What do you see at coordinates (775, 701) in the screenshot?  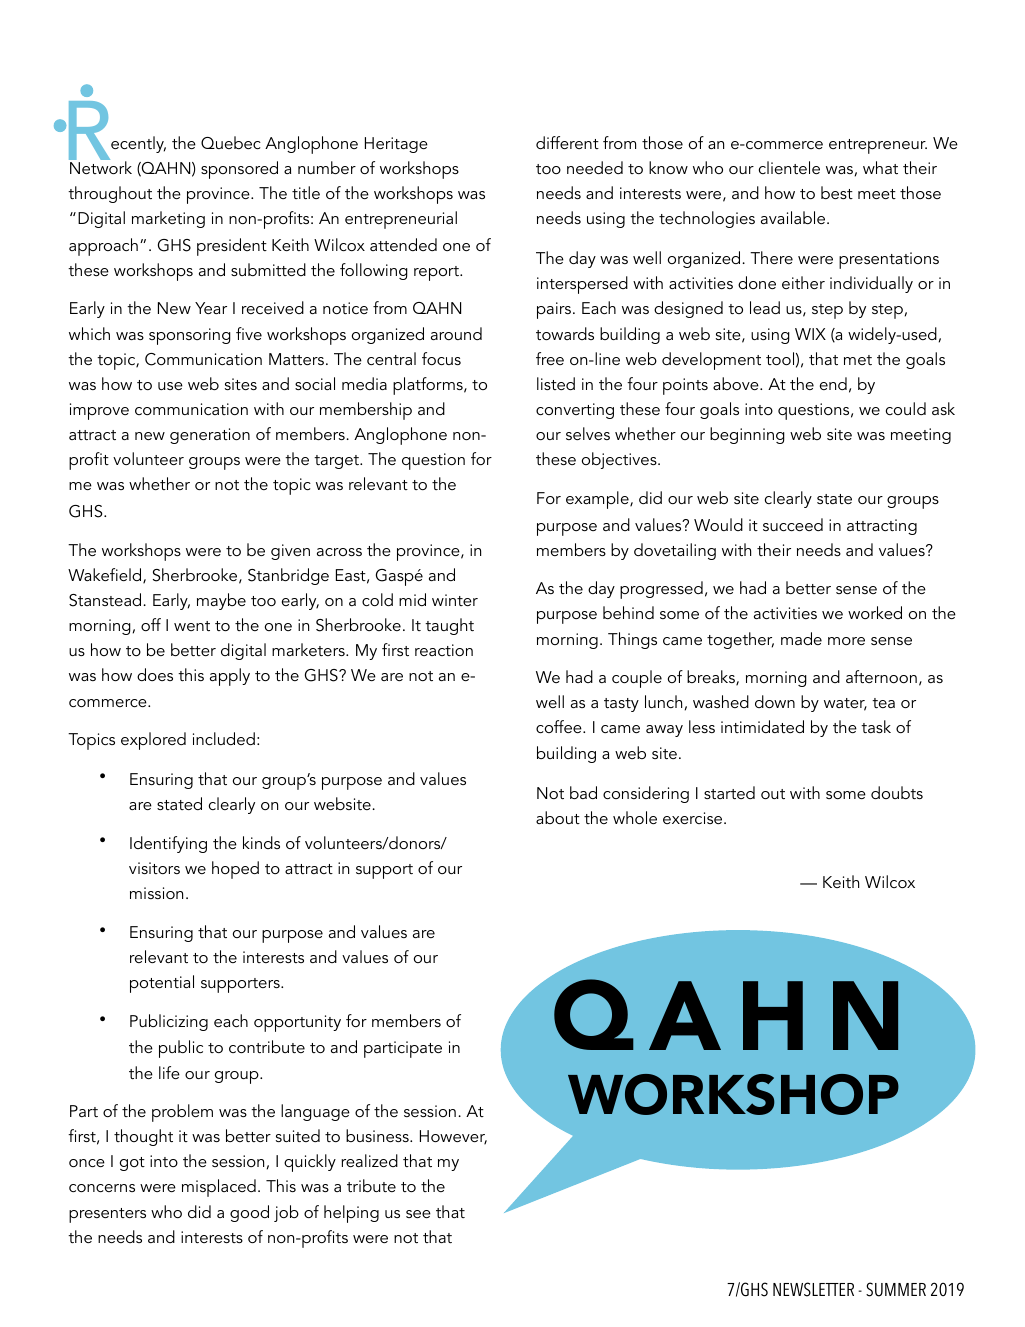 I see `down` at bounding box center [775, 701].
